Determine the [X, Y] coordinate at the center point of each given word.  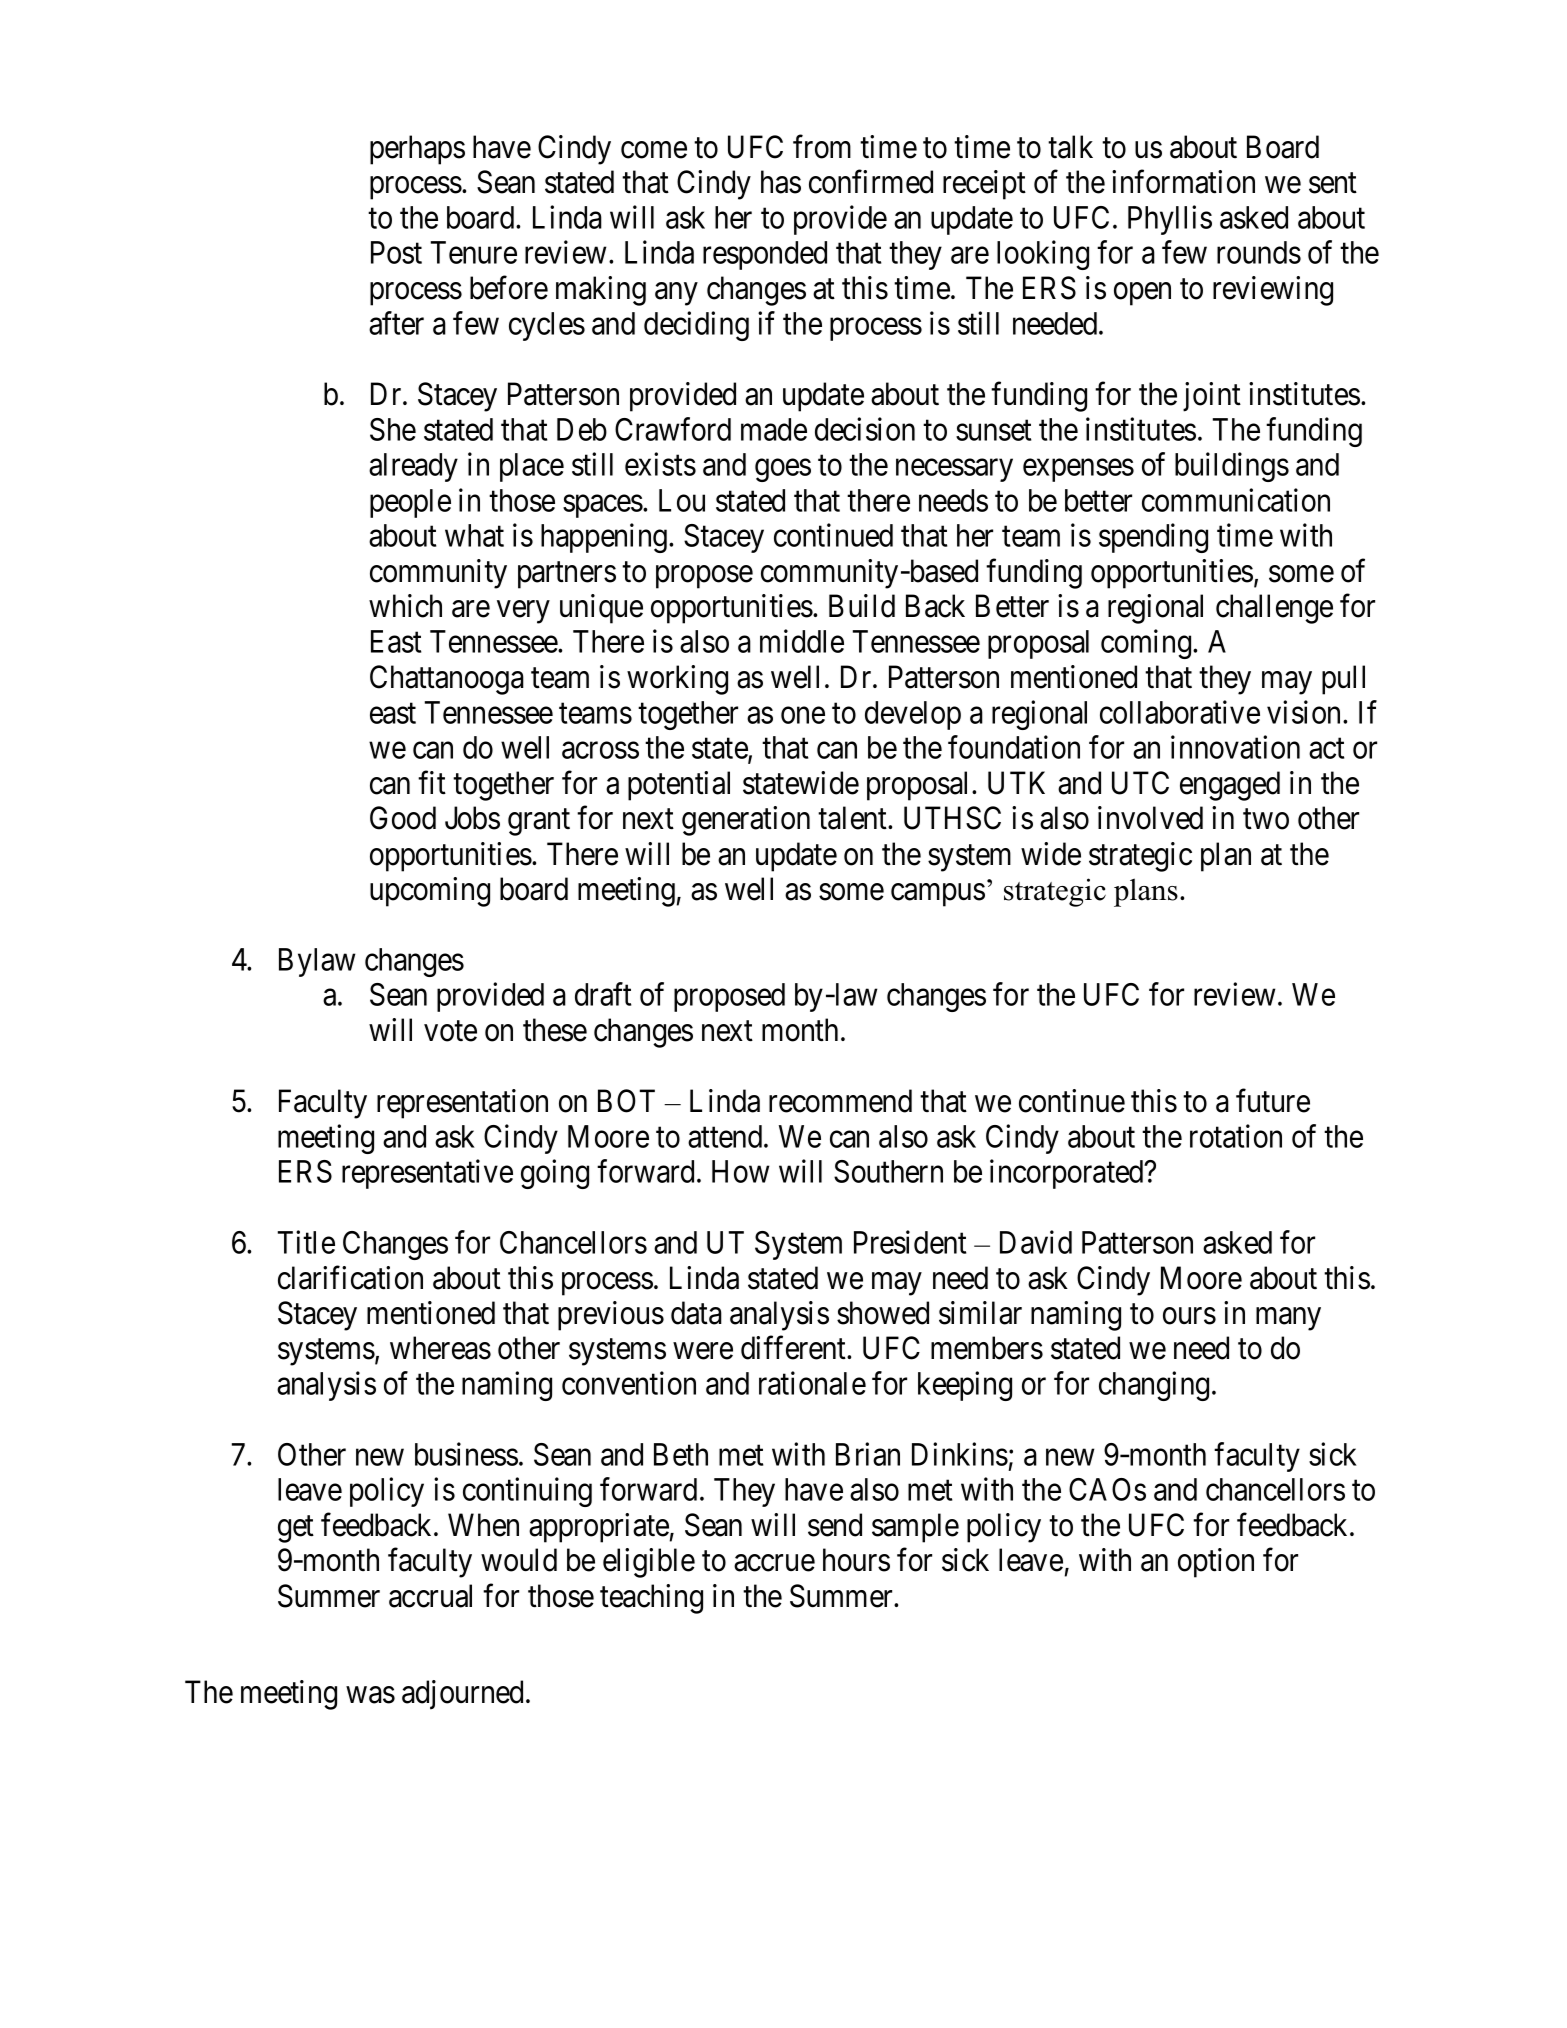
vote [450, 1031]
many [1288, 1319]
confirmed [871, 182]
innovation [1235, 747]
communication [1236, 500]
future [1273, 1101]
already [413, 467]
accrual [430, 1596]
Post [396, 252]
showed [883, 1313]
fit [432, 782]
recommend [840, 1101]
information [1183, 182]
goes [783, 470]
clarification [350, 1278]
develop [913, 715]
